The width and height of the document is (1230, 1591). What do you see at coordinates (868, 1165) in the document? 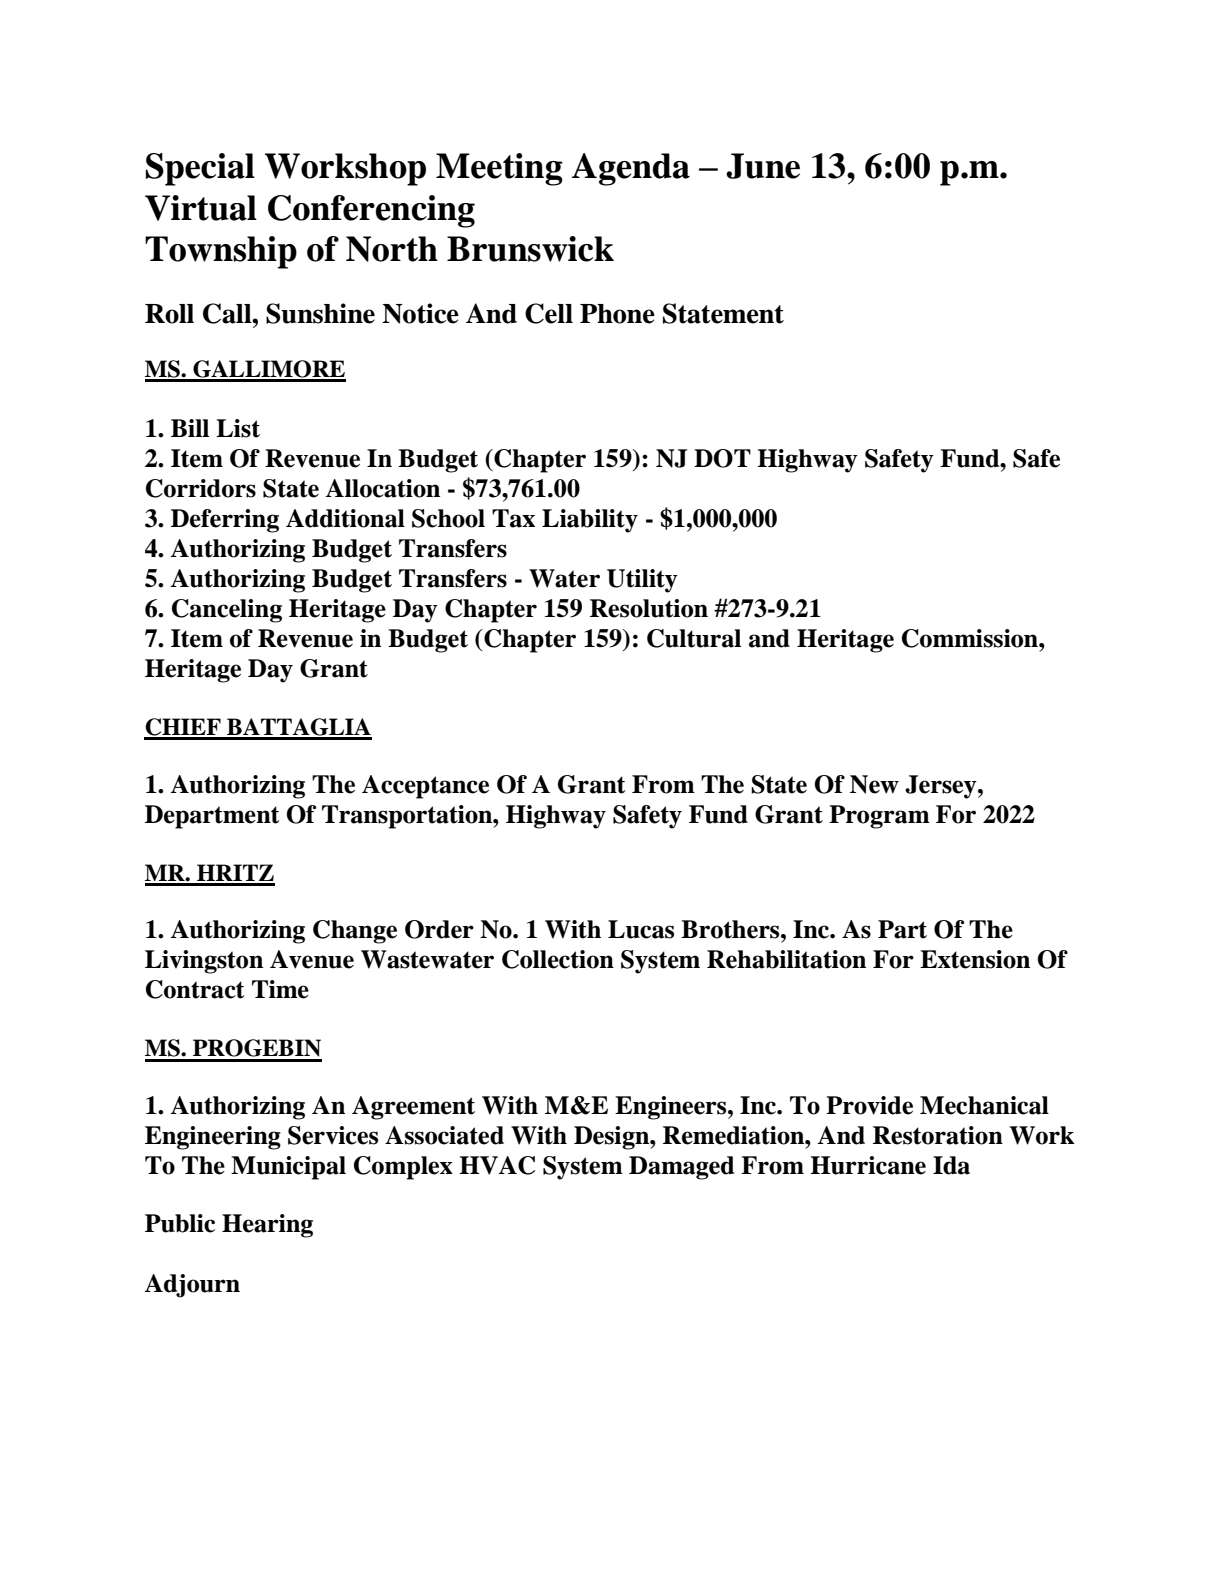
I see `Hurricane` at bounding box center [868, 1165].
